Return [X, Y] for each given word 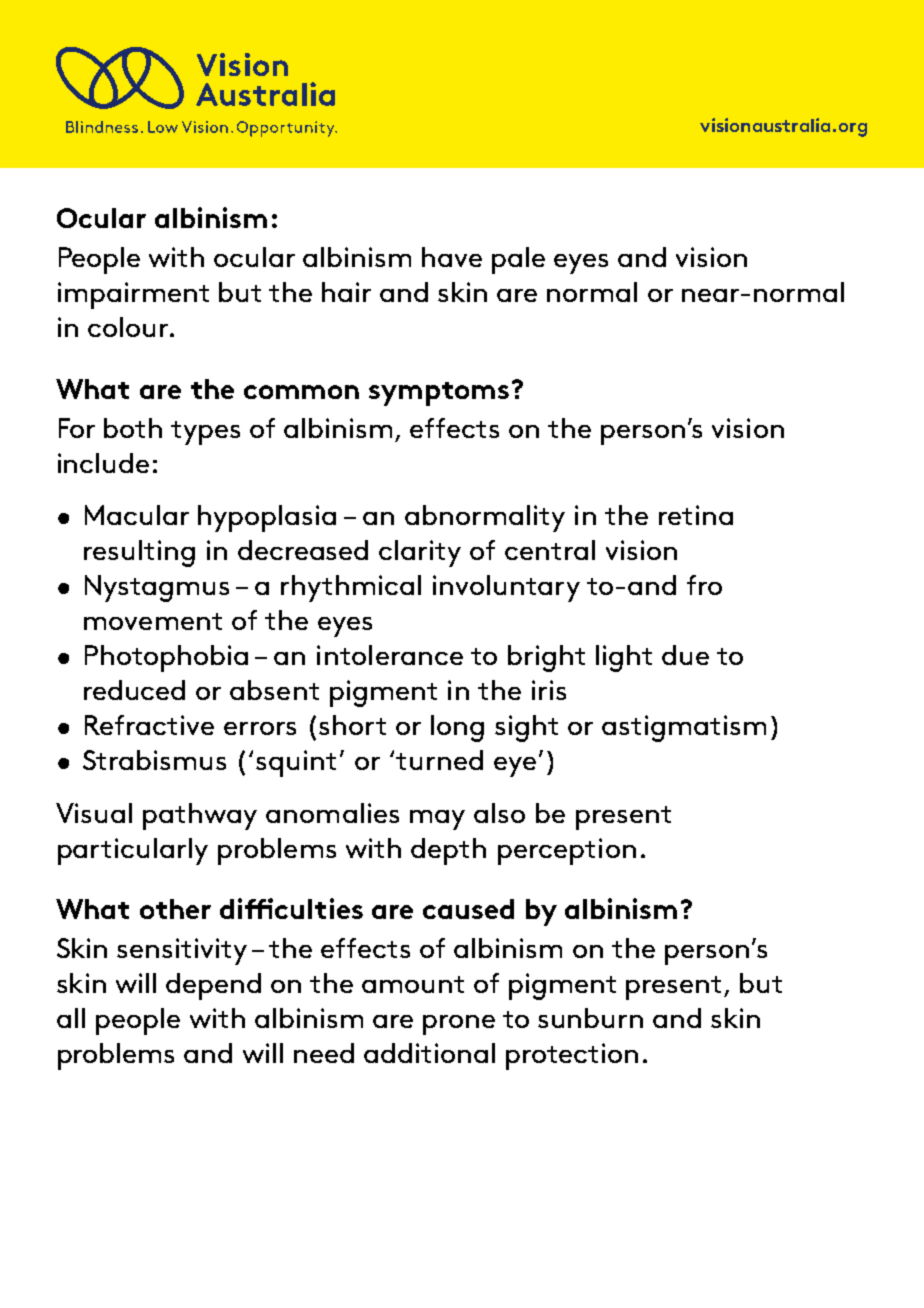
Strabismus [154, 760]
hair [346, 292]
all [71, 1018]
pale [518, 260]
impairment [133, 295]
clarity [420, 553]
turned [439, 760]
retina [696, 515]
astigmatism [684, 728]
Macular [137, 515]
